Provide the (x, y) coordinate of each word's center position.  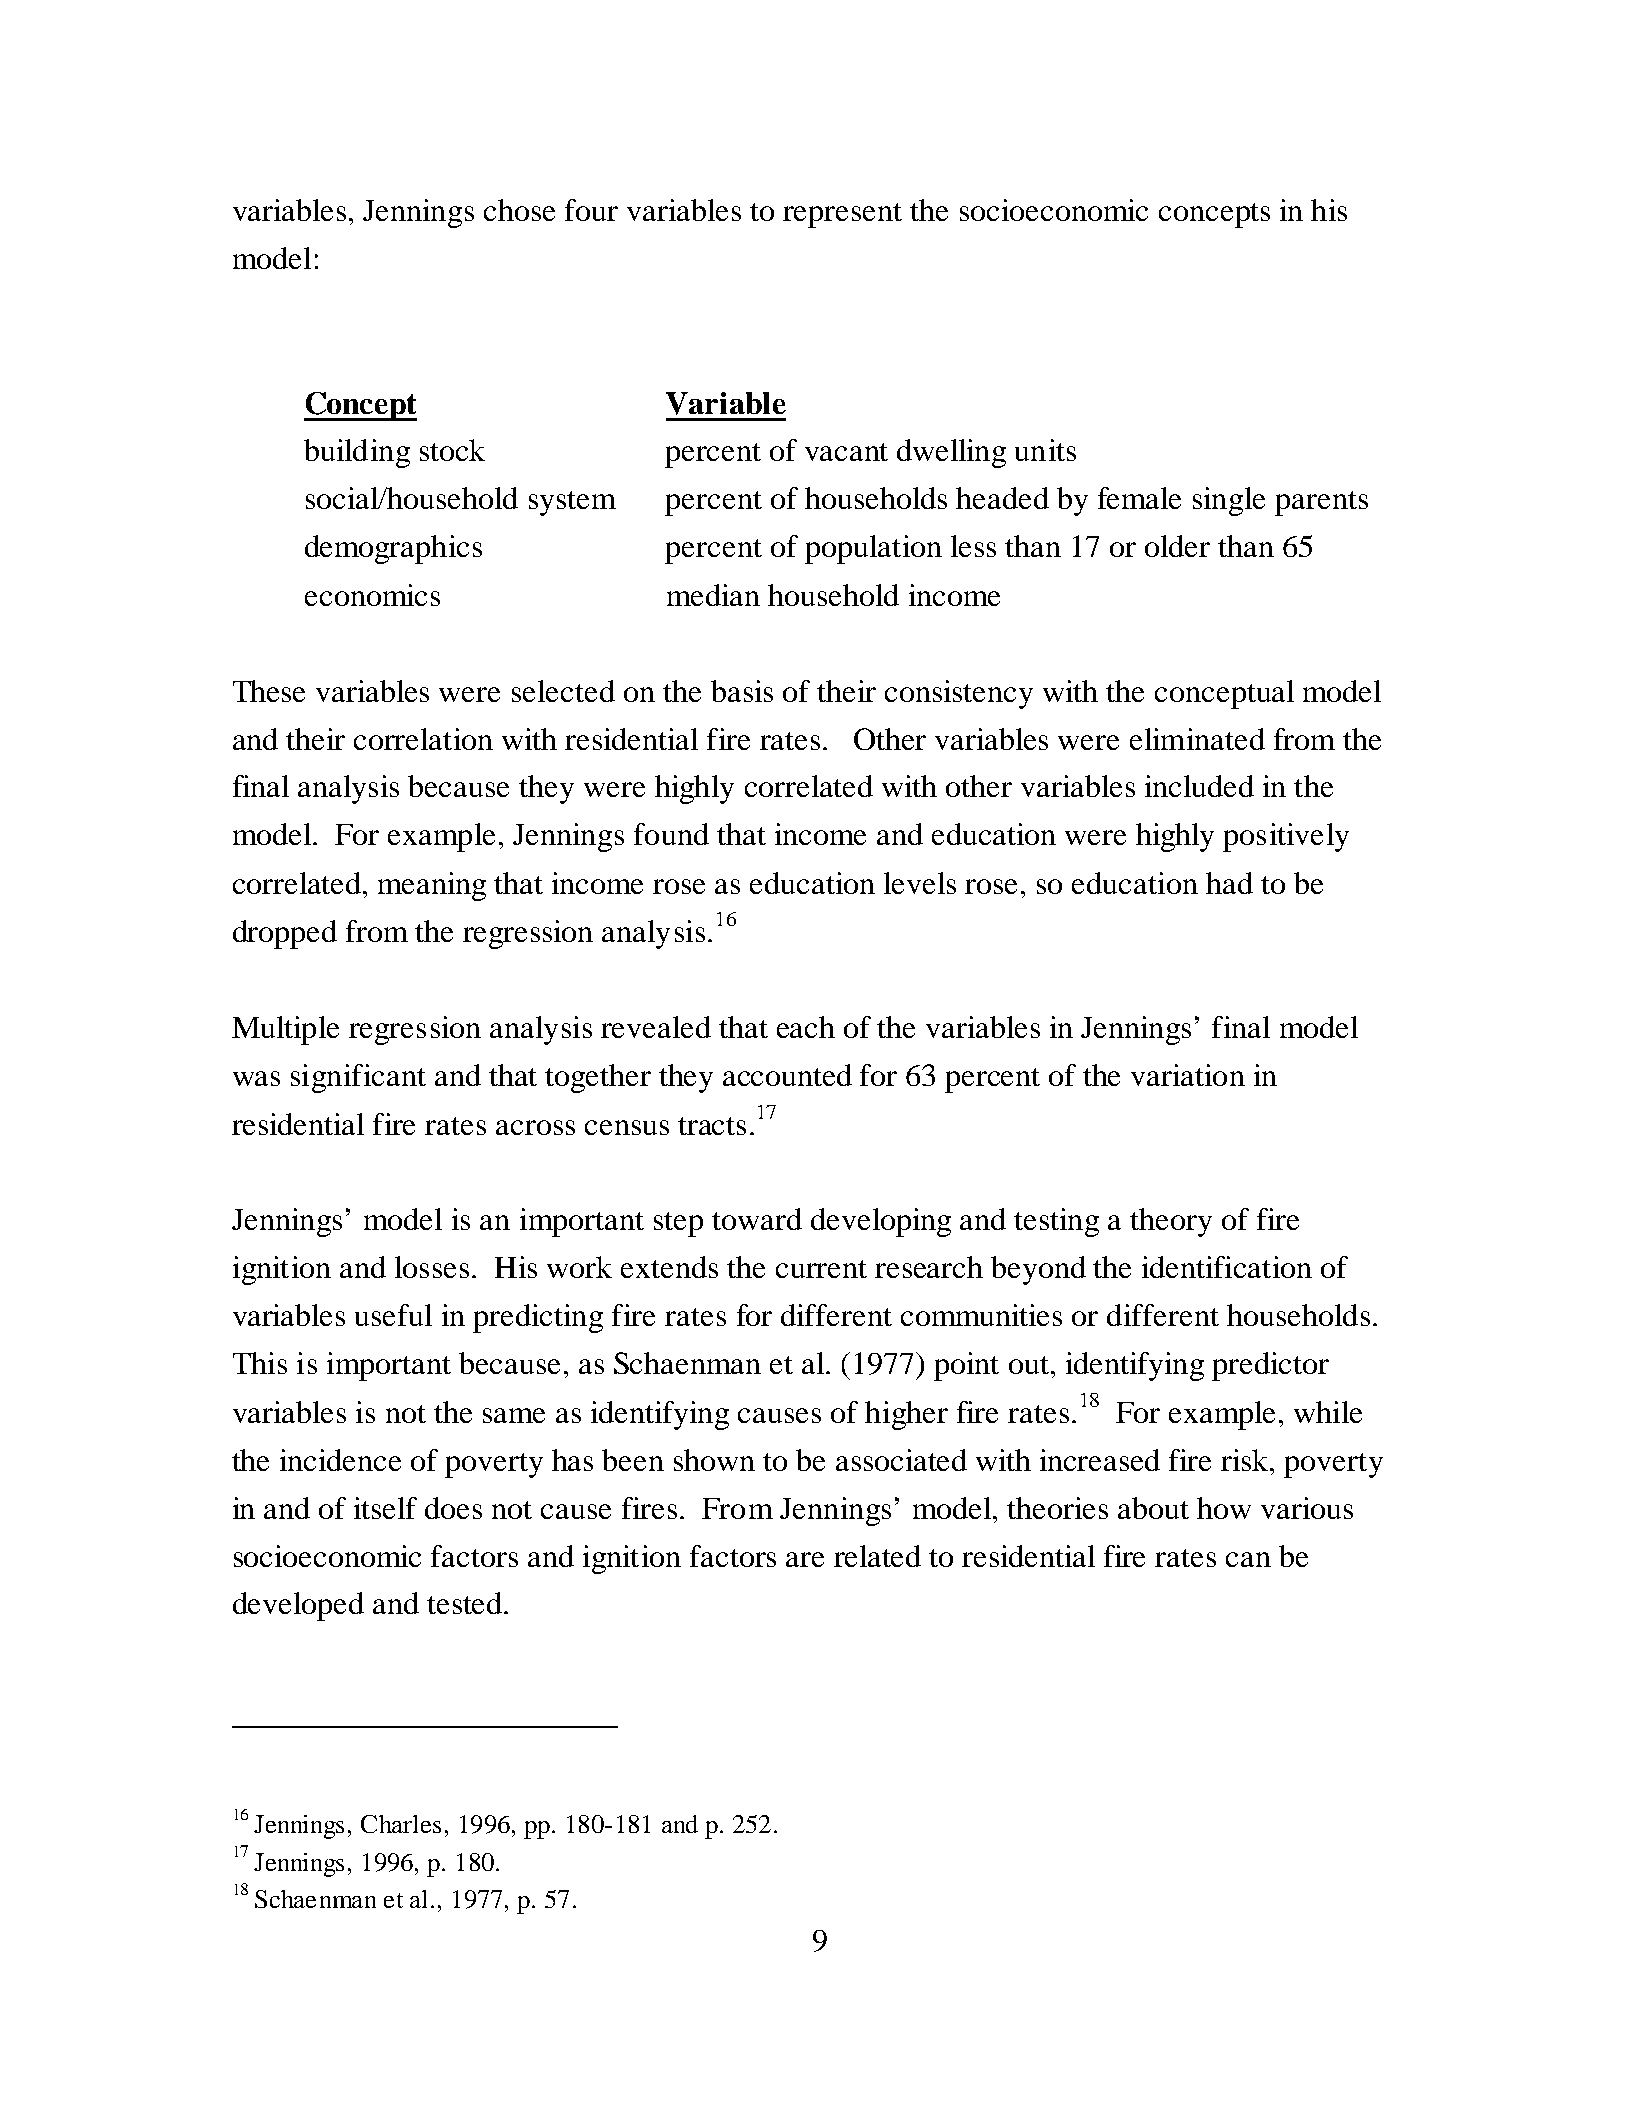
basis (742, 691)
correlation (423, 739)
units (1045, 450)
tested (466, 1603)
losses (432, 1267)
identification (1227, 1267)
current (821, 1269)
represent (842, 215)
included (1199, 786)
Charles (401, 1824)
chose (519, 210)
